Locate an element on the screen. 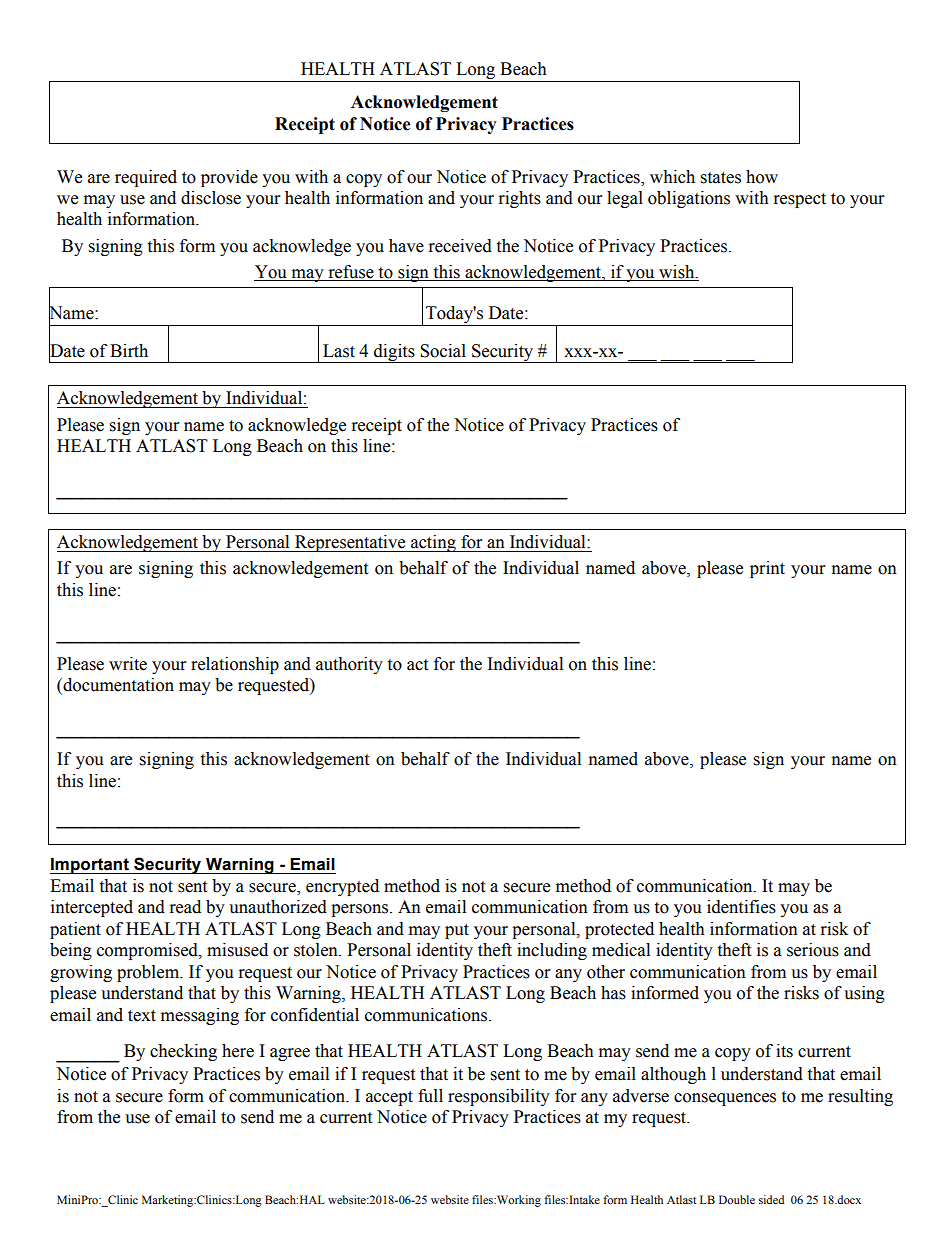 The image size is (952, 1233). authority is located at coordinates (349, 665).
